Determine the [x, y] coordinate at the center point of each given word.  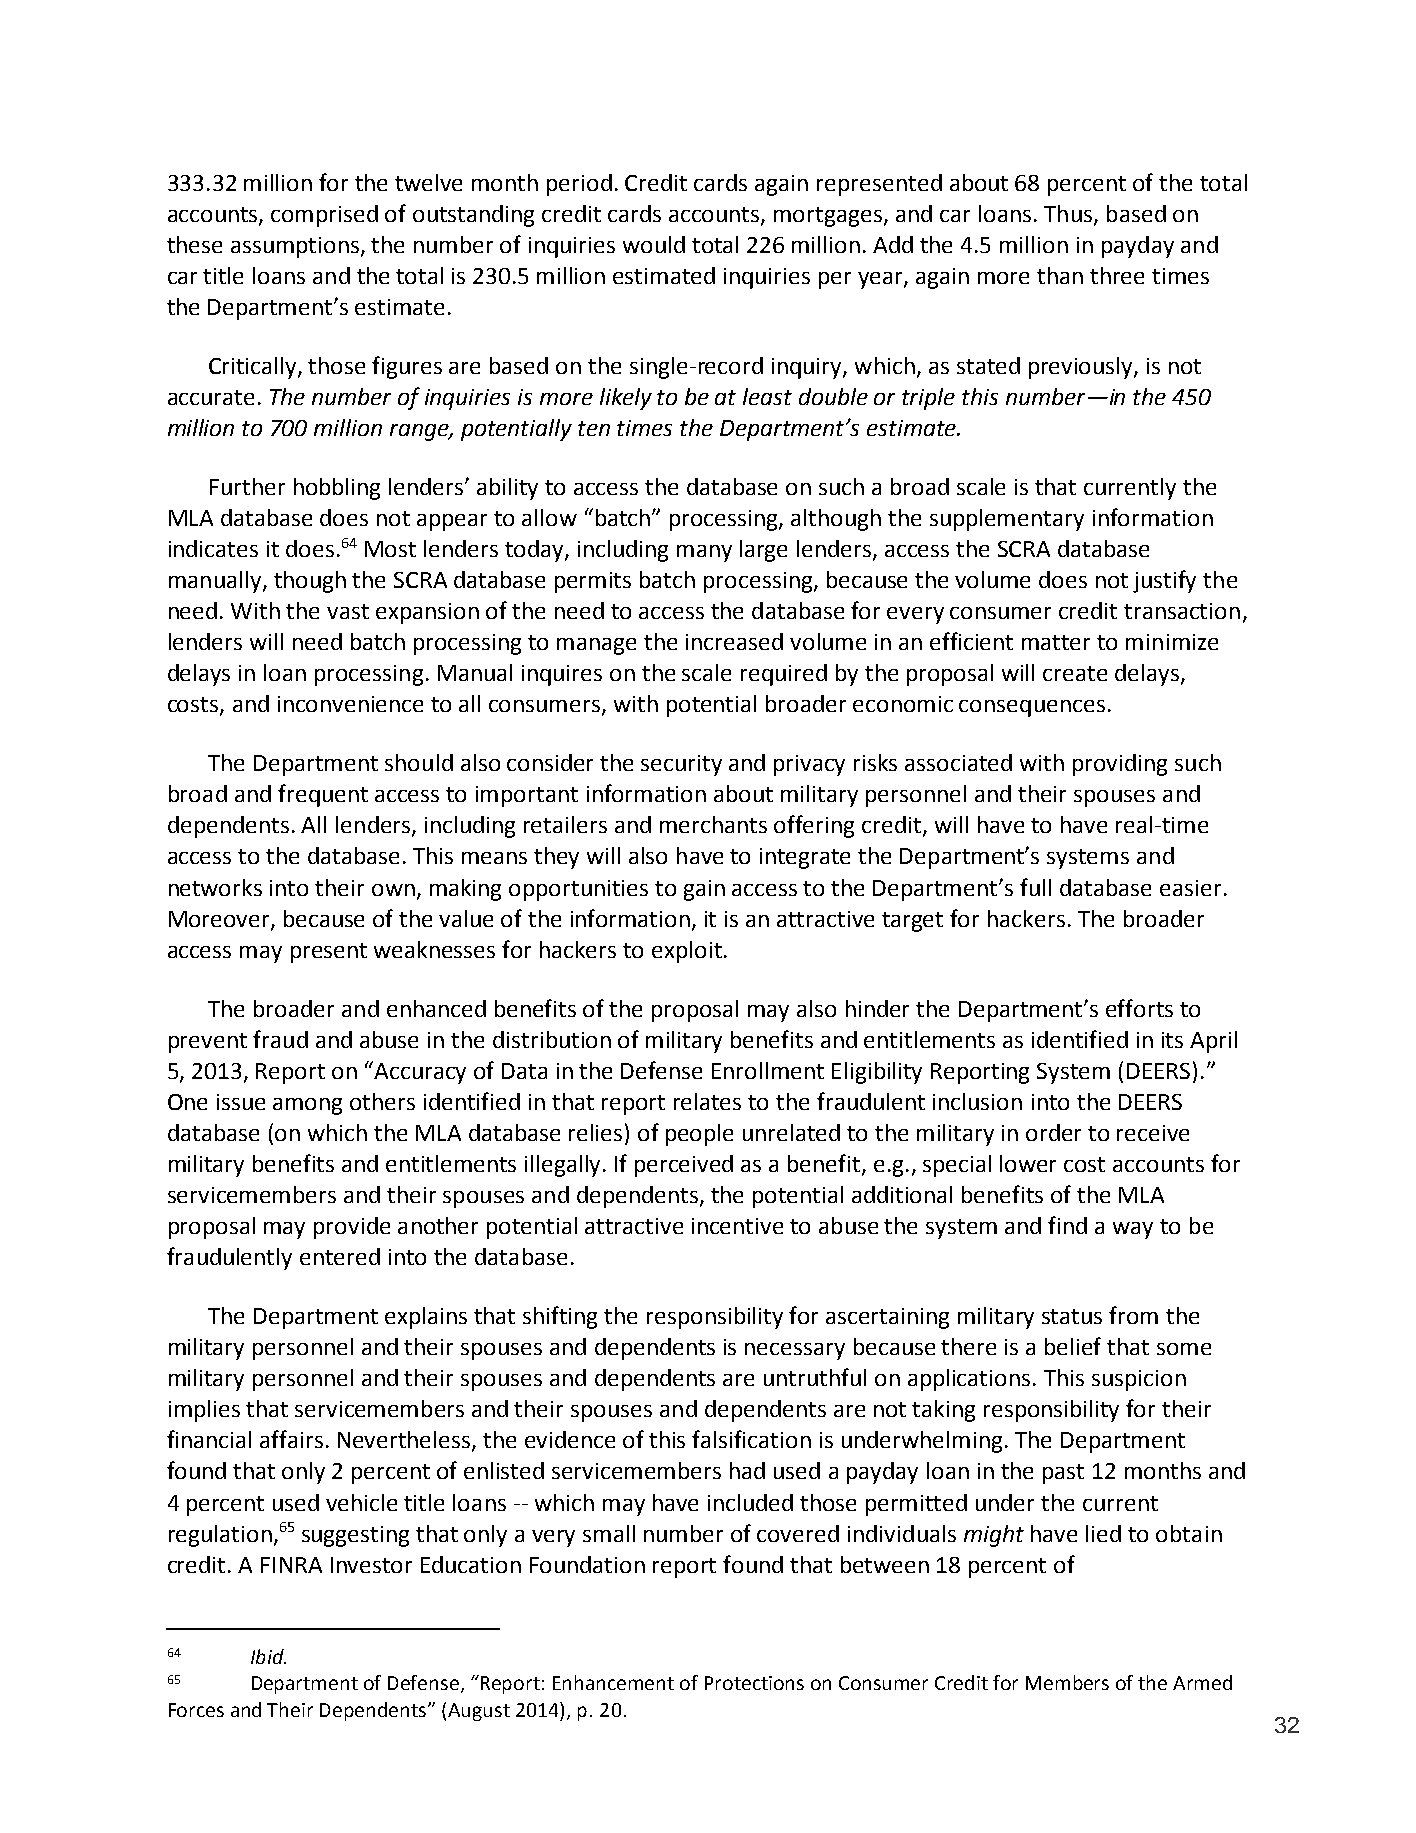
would [654, 244]
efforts [1139, 1008]
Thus [1069, 214]
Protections [754, 1683]
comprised [324, 216]
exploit [687, 952]
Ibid [268, 1656]
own [393, 890]
